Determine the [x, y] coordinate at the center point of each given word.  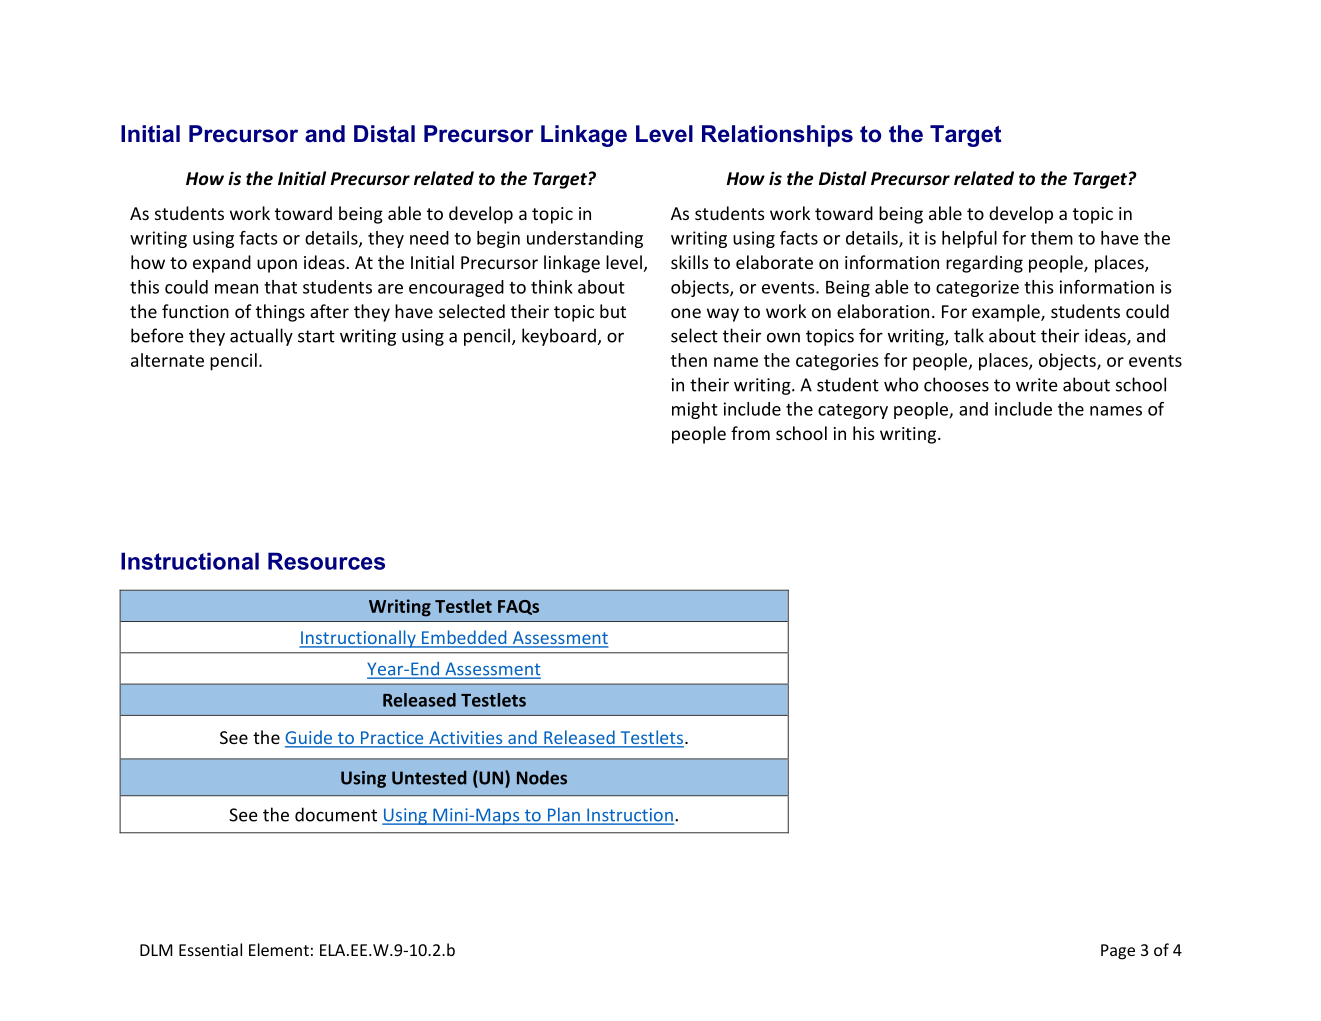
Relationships [777, 136]
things [280, 313]
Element [279, 949]
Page [1118, 952]
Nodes [542, 777]
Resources [326, 561]
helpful [969, 239]
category [853, 411]
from [750, 433]
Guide [310, 738]
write [1036, 385]
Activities [466, 739]
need [429, 238]
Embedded [464, 638]
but [613, 311]
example [1007, 313]
